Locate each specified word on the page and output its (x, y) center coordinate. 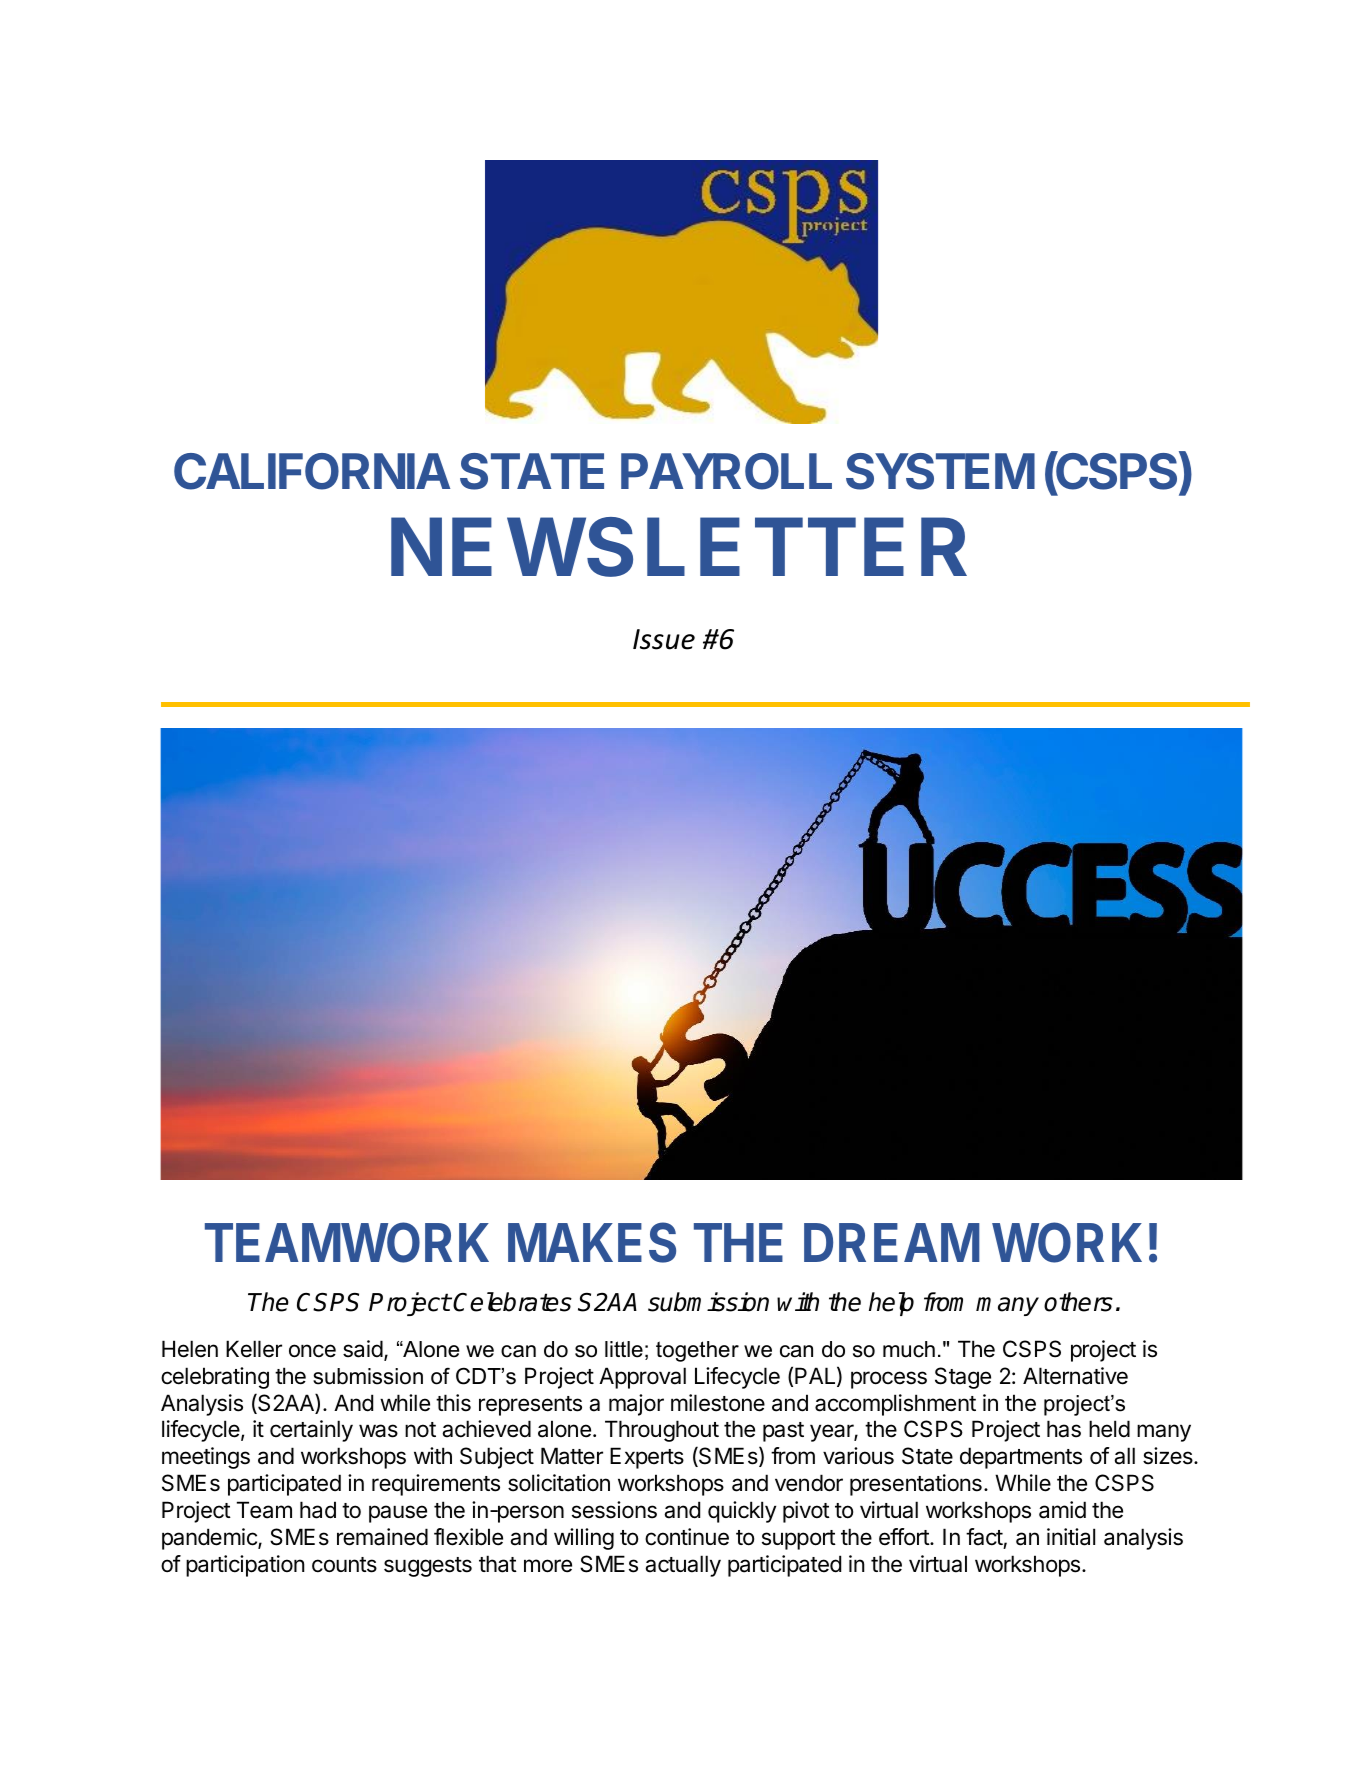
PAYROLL (726, 471)
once (312, 1351)
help (891, 1304)
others (1078, 1302)
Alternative (1075, 1376)
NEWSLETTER (679, 547)
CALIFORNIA (312, 471)
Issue (664, 639)
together (697, 1351)
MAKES (592, 1242)
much (909, 1349)
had (318, 1510)
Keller (254, 1349)
